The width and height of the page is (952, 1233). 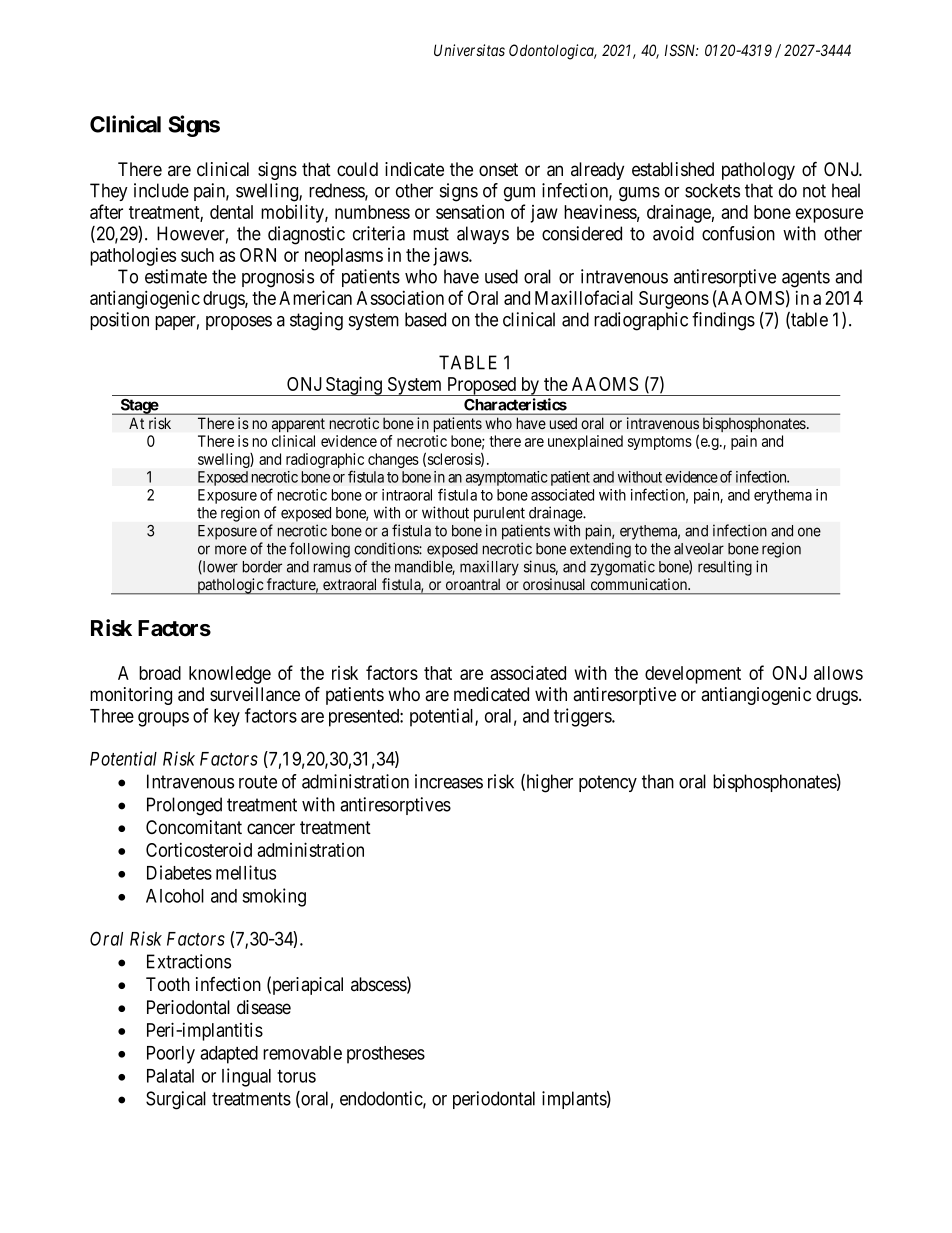 What do you see at coordinates (725, 568) in the page?
I see `resulting` at bounding box center [725, 568].
